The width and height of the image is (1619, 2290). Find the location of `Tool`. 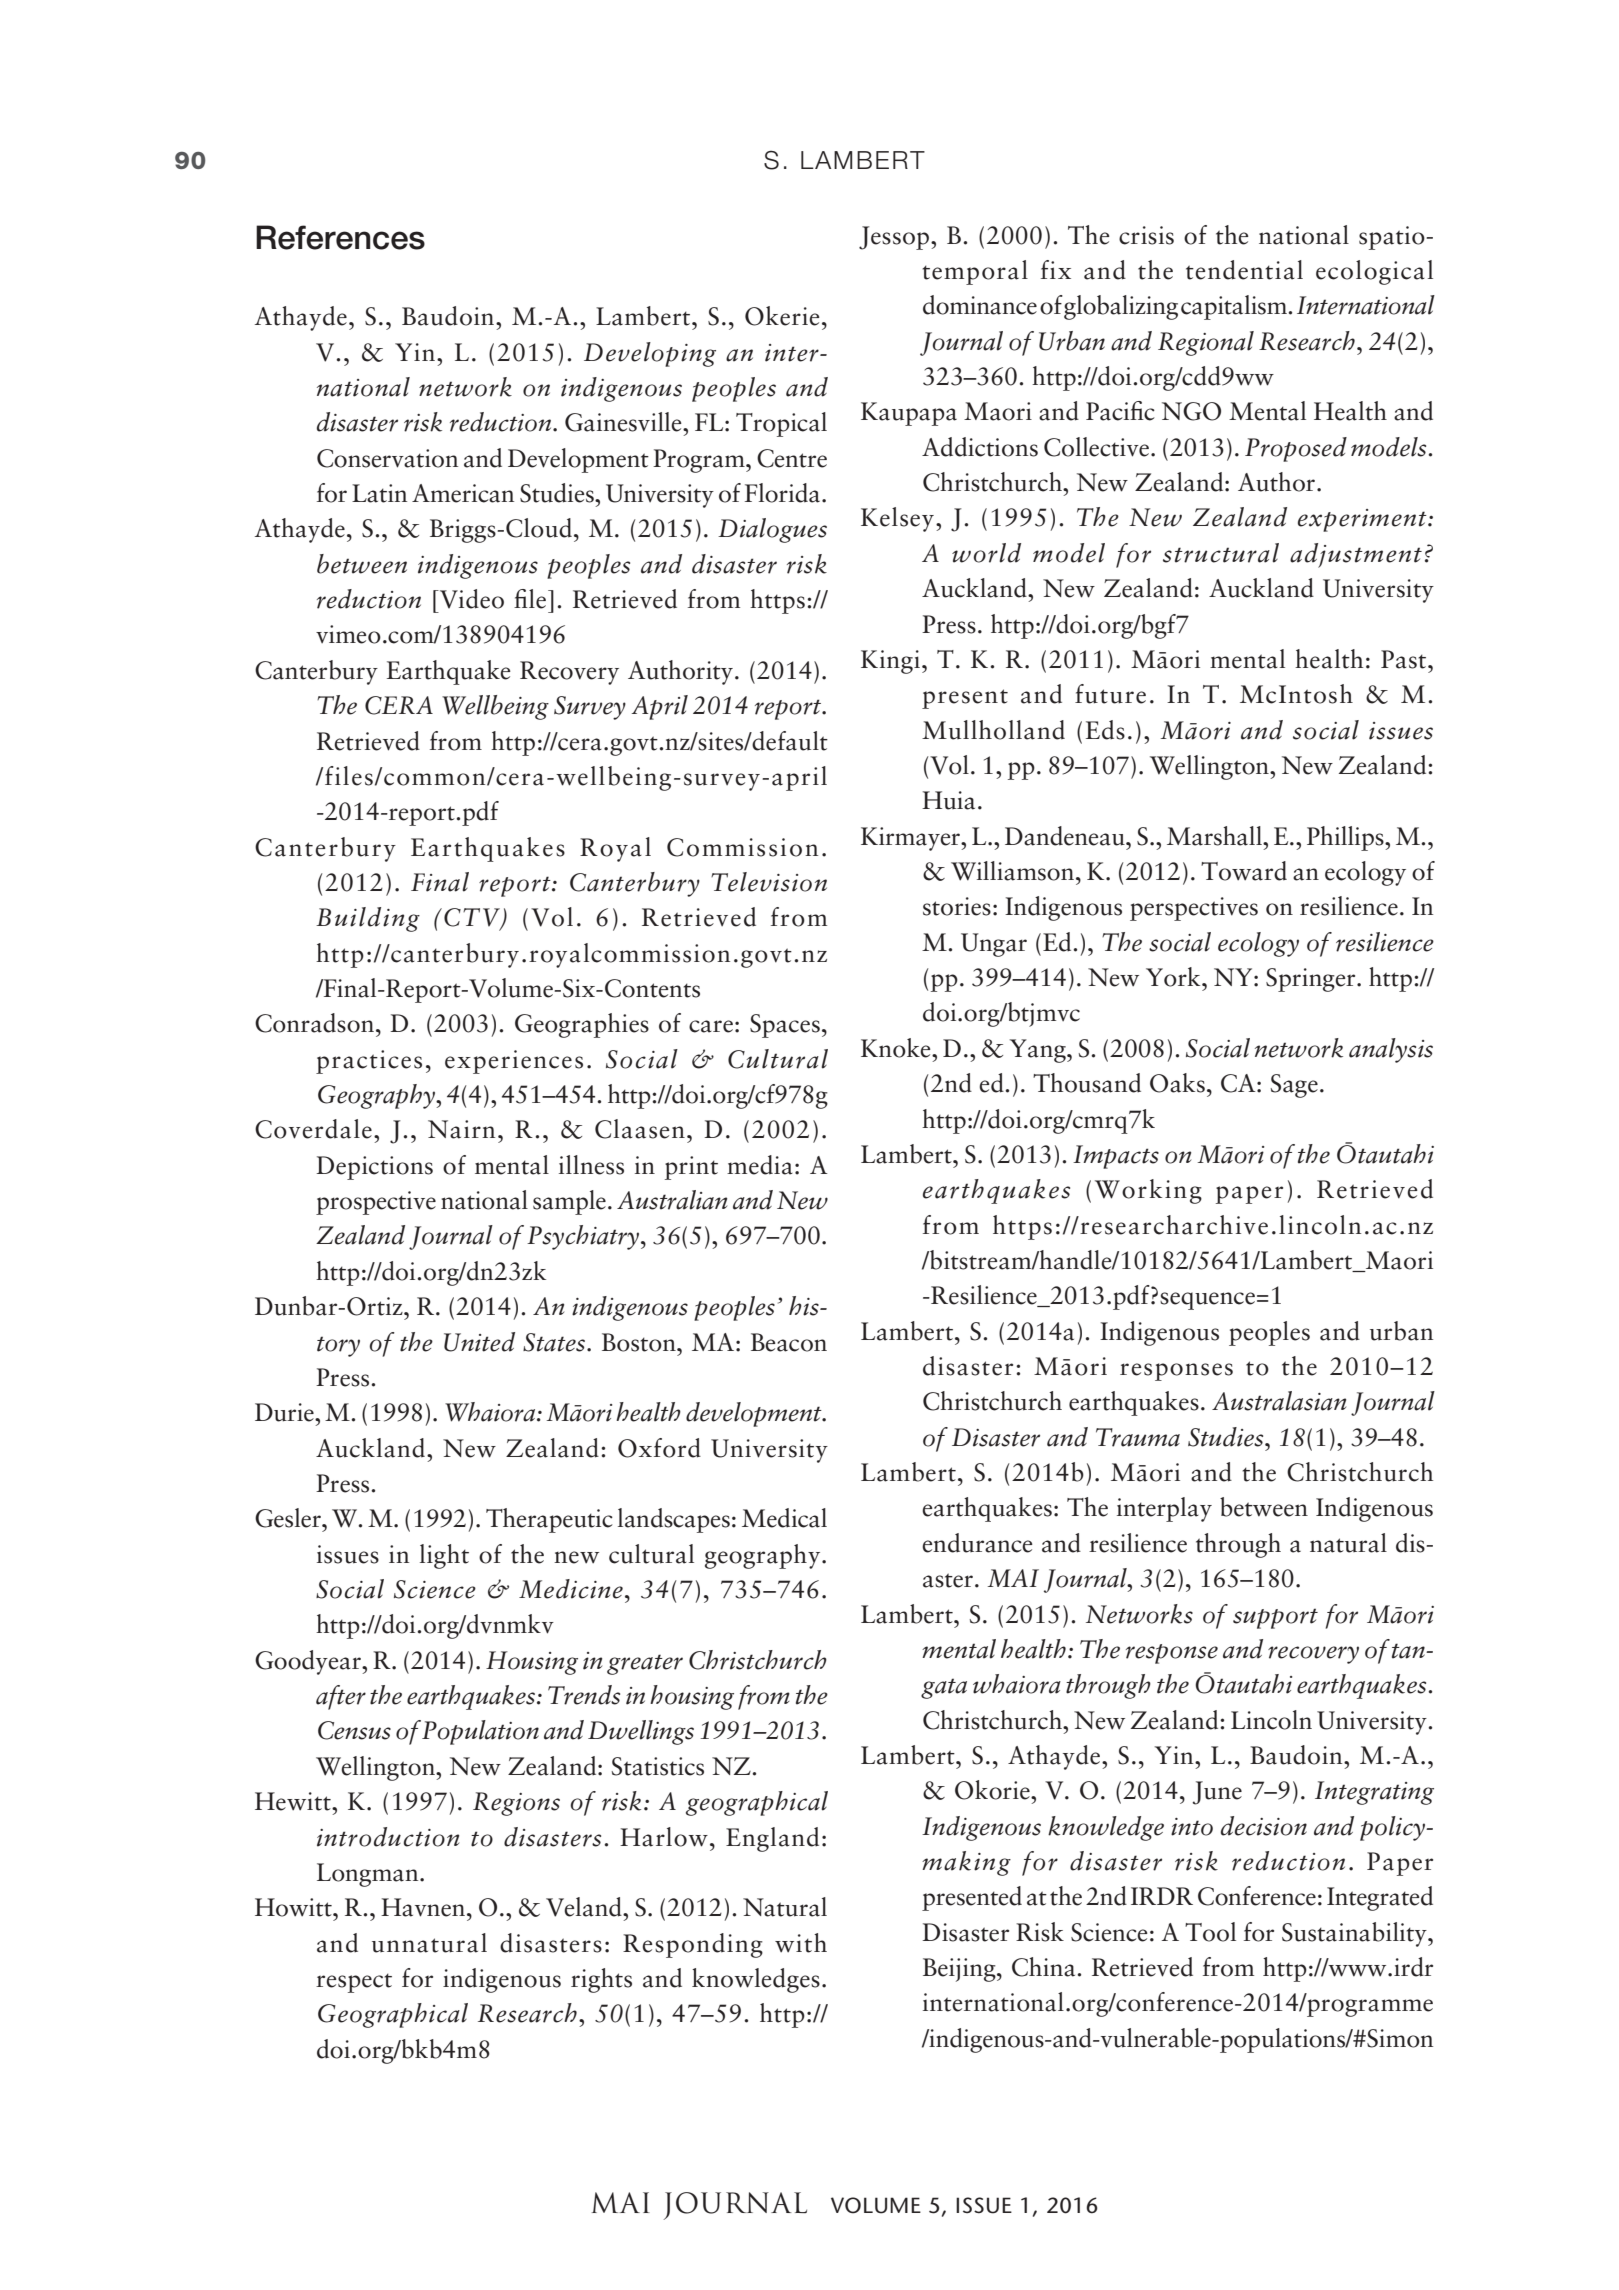

Tool is located at coordinates (1210, 1932).
